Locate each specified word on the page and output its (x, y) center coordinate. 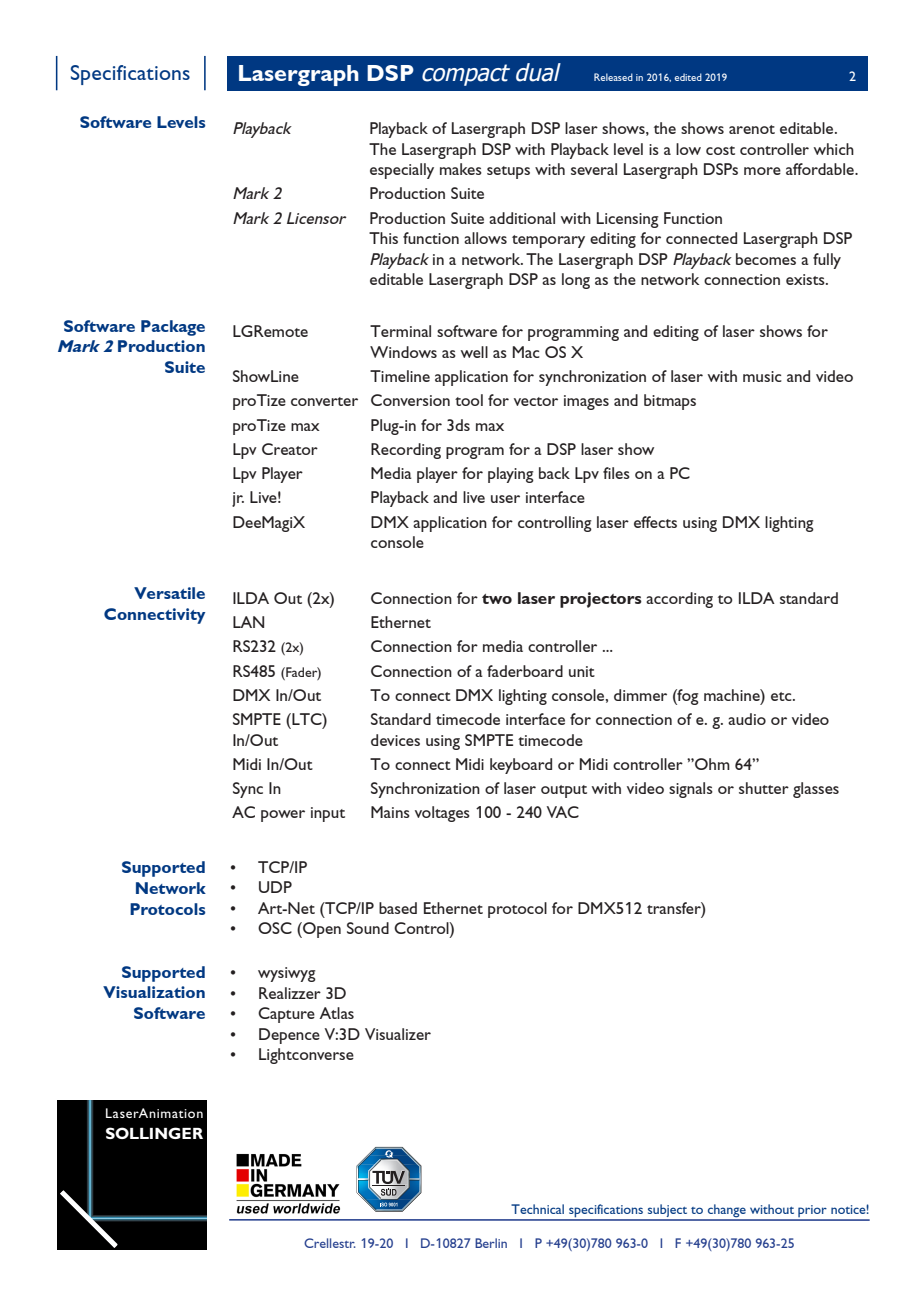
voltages (442, 814)
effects (655, 522)
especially (402, 171)
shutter (764, 788)
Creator (290, 449)
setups (508, 172)
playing (511, 475)
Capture (286, 1015)
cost (720, 150)
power (283, 816)
